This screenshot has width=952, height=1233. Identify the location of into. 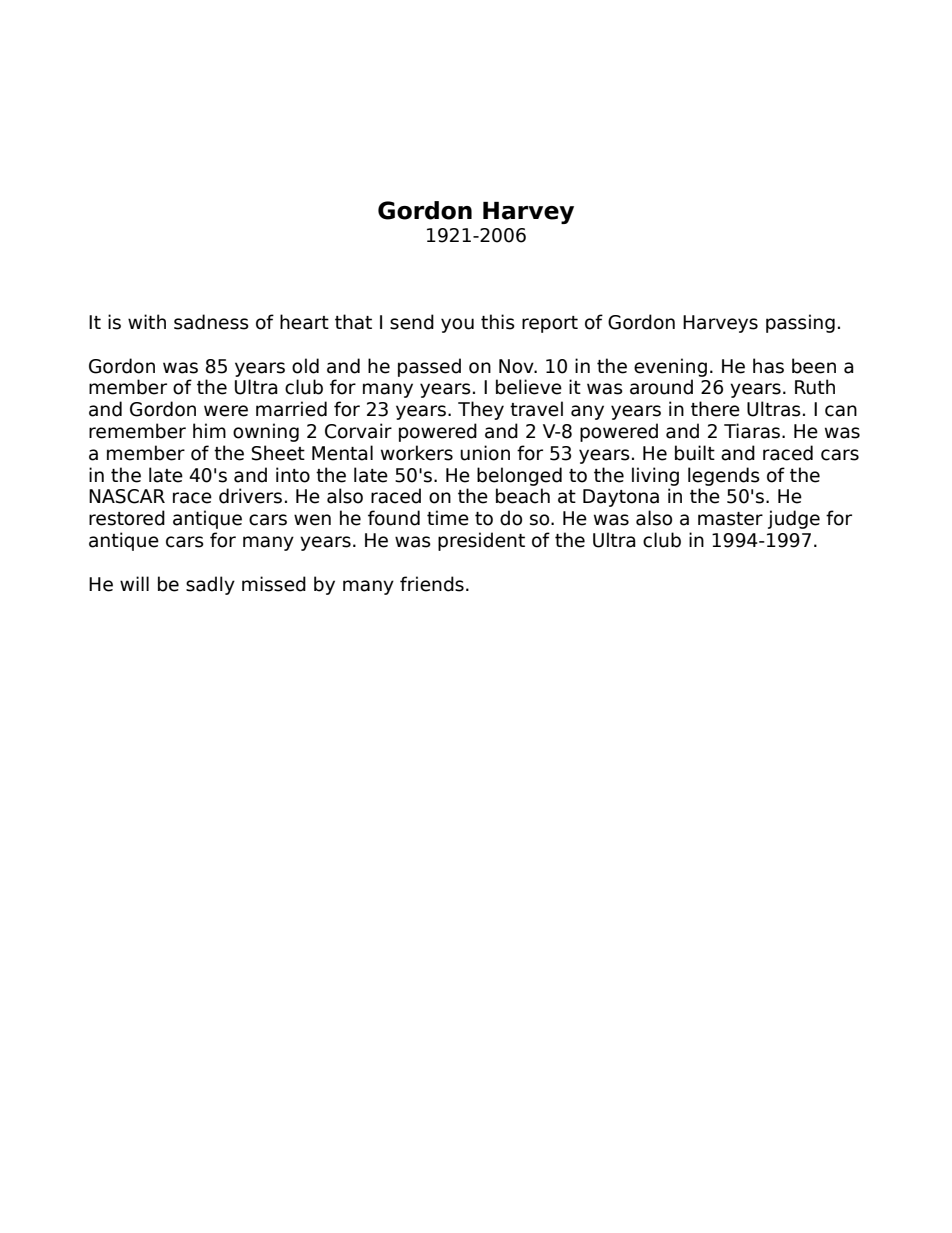
(293, 475).
